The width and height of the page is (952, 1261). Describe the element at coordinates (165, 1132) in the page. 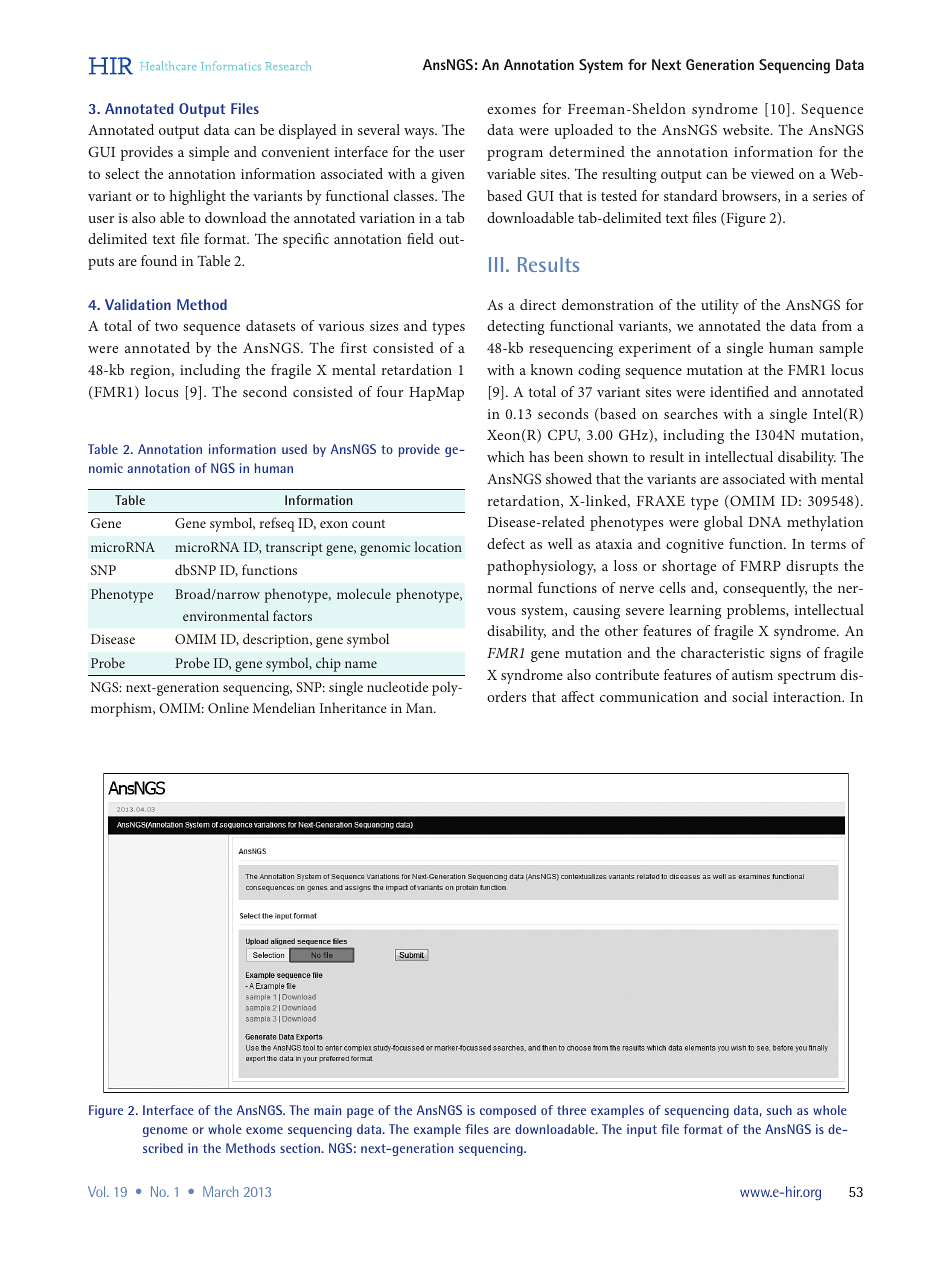

I see `genome` at that location.
